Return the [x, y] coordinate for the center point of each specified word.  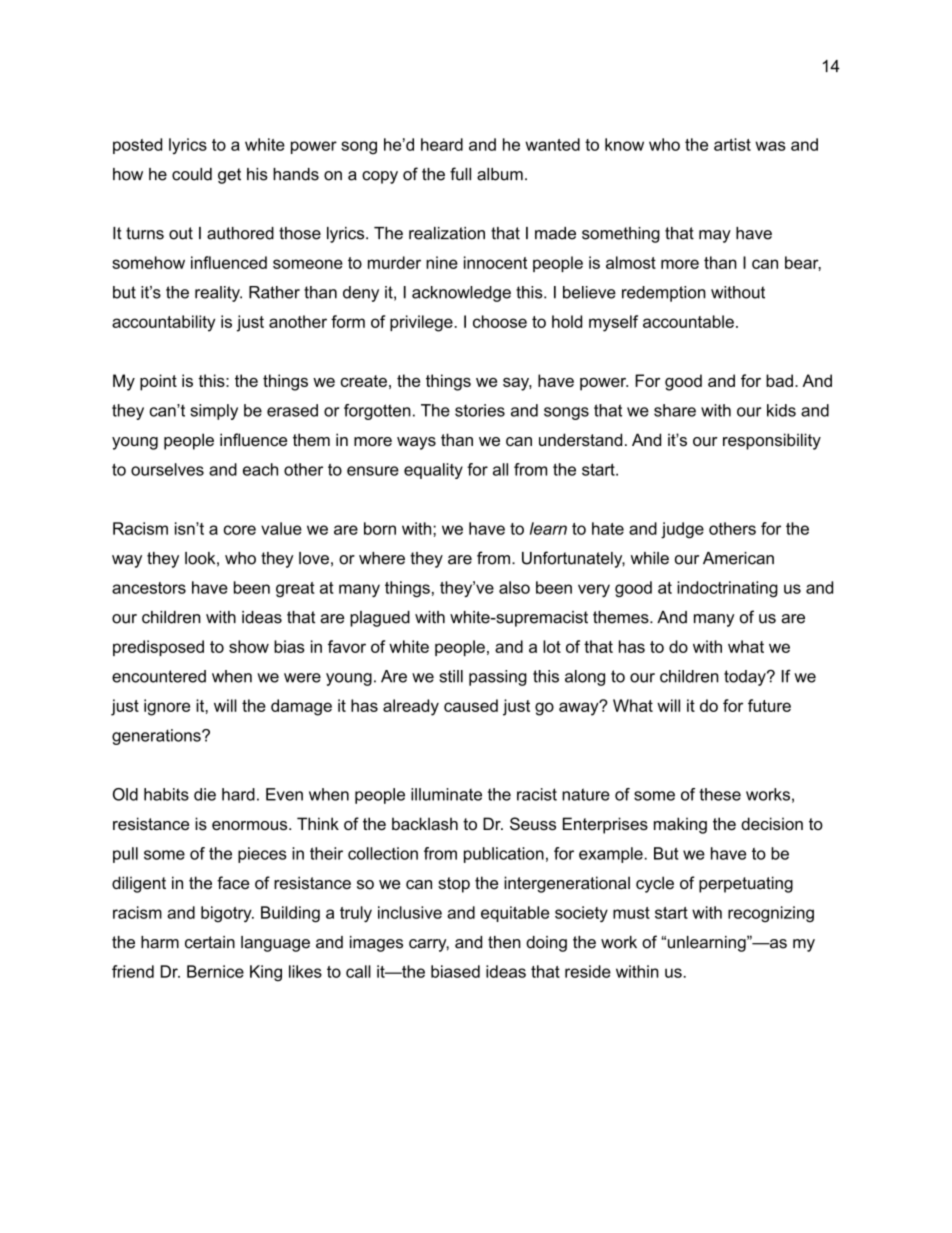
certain [210, 942]
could [192, 174]
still [451, 676]
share [675, 410]
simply [214, 412]
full [460, 174]
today [746, 678]
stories [480, 410]
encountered [159, 676]
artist [732, 144]
